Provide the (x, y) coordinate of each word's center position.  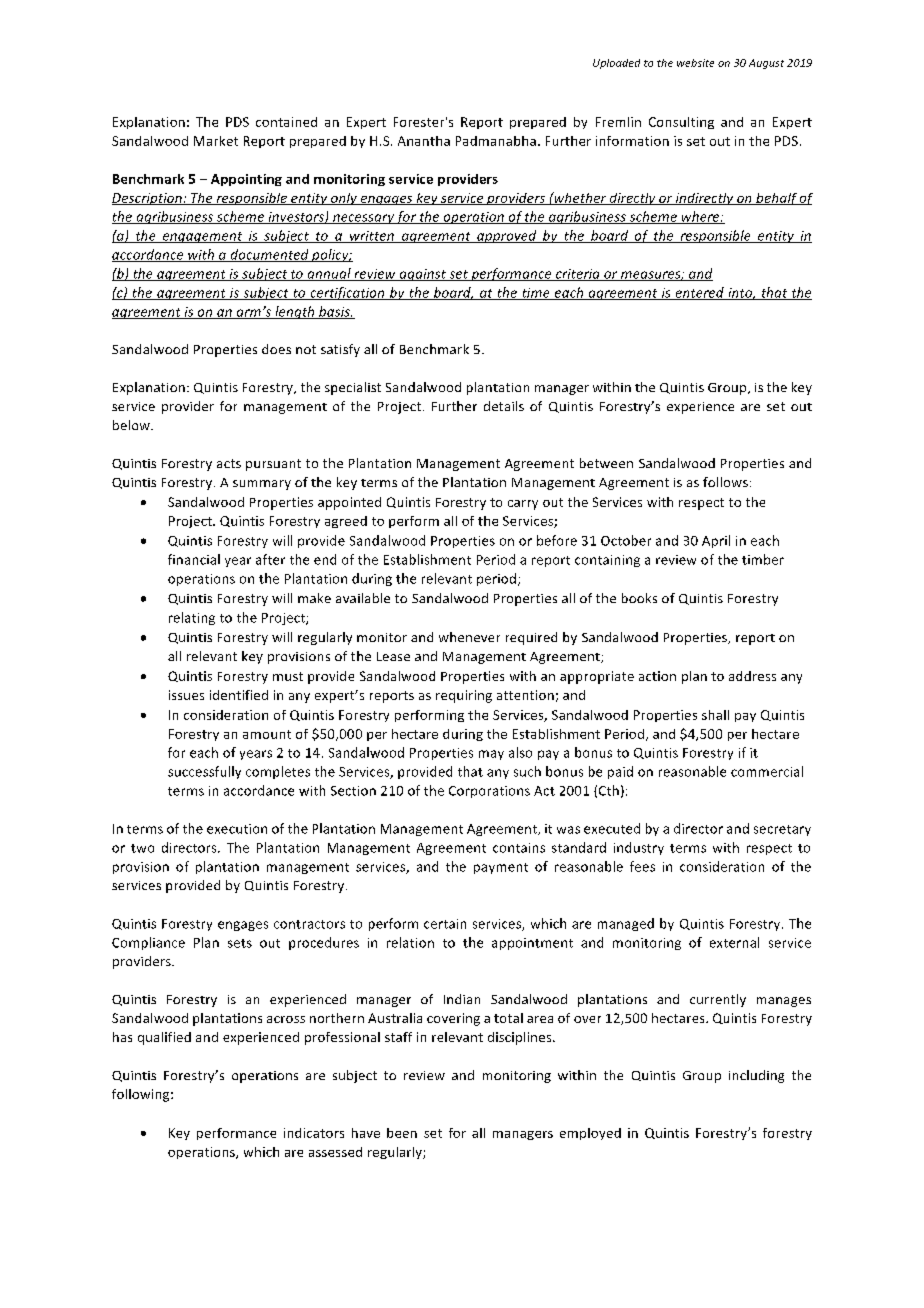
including (756, 1076)
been (402, 1133)
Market (216, 141)
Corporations (489, 792)
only (344, 199)
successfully (204, 772)
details (504, 406)
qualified (164, 1038)
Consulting (681, 123)
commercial (767, 771)
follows (725, 482)
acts (229, 463)
